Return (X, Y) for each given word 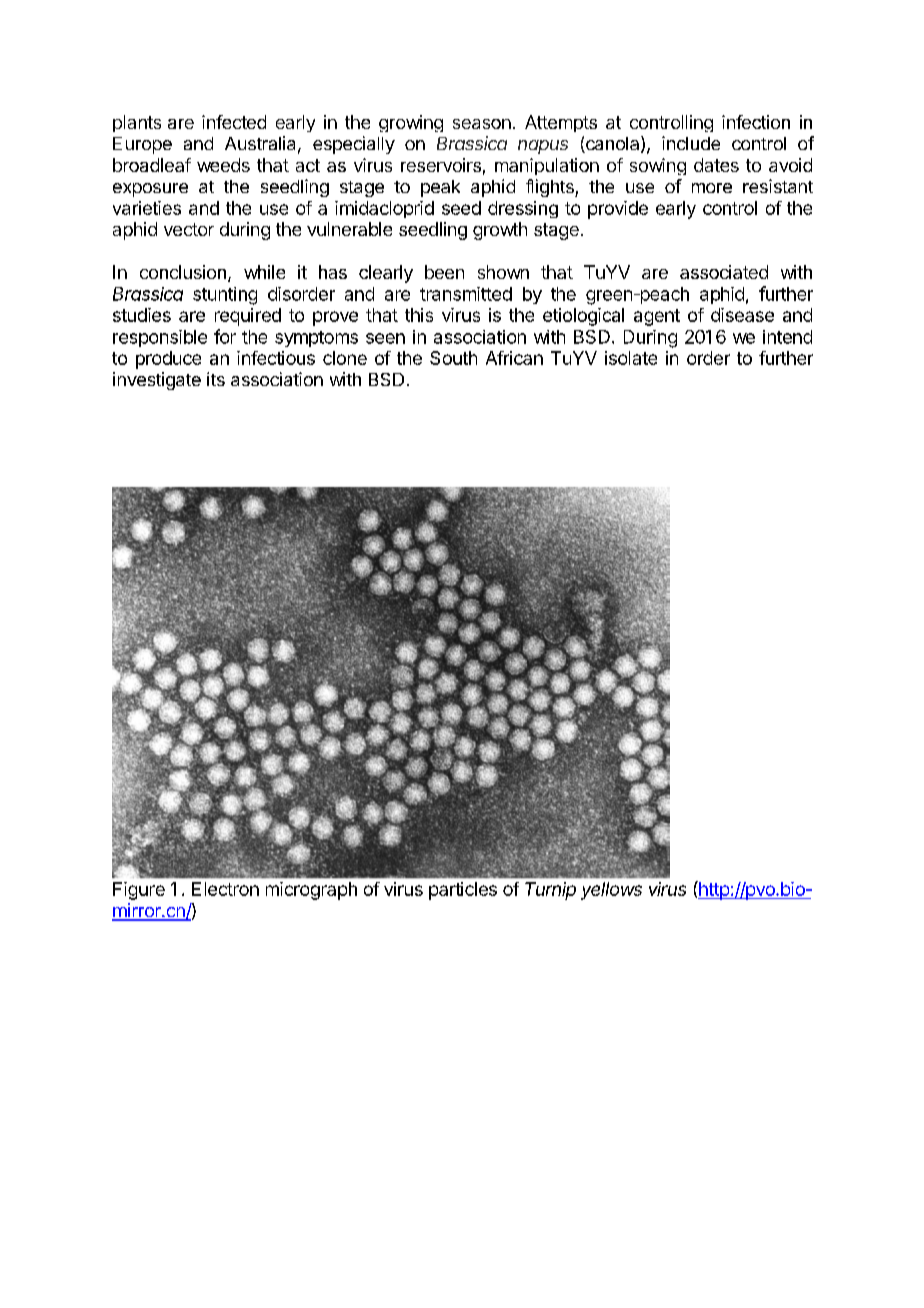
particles (463, 891)
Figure (139, 891)
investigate (157, 381)
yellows (611, 891)
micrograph (311, 891)
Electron (225, 889)
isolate (631, 358)
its (216, 379)
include (691, 143)
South (453, 358)
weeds (223, 165)
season (482, 124)
